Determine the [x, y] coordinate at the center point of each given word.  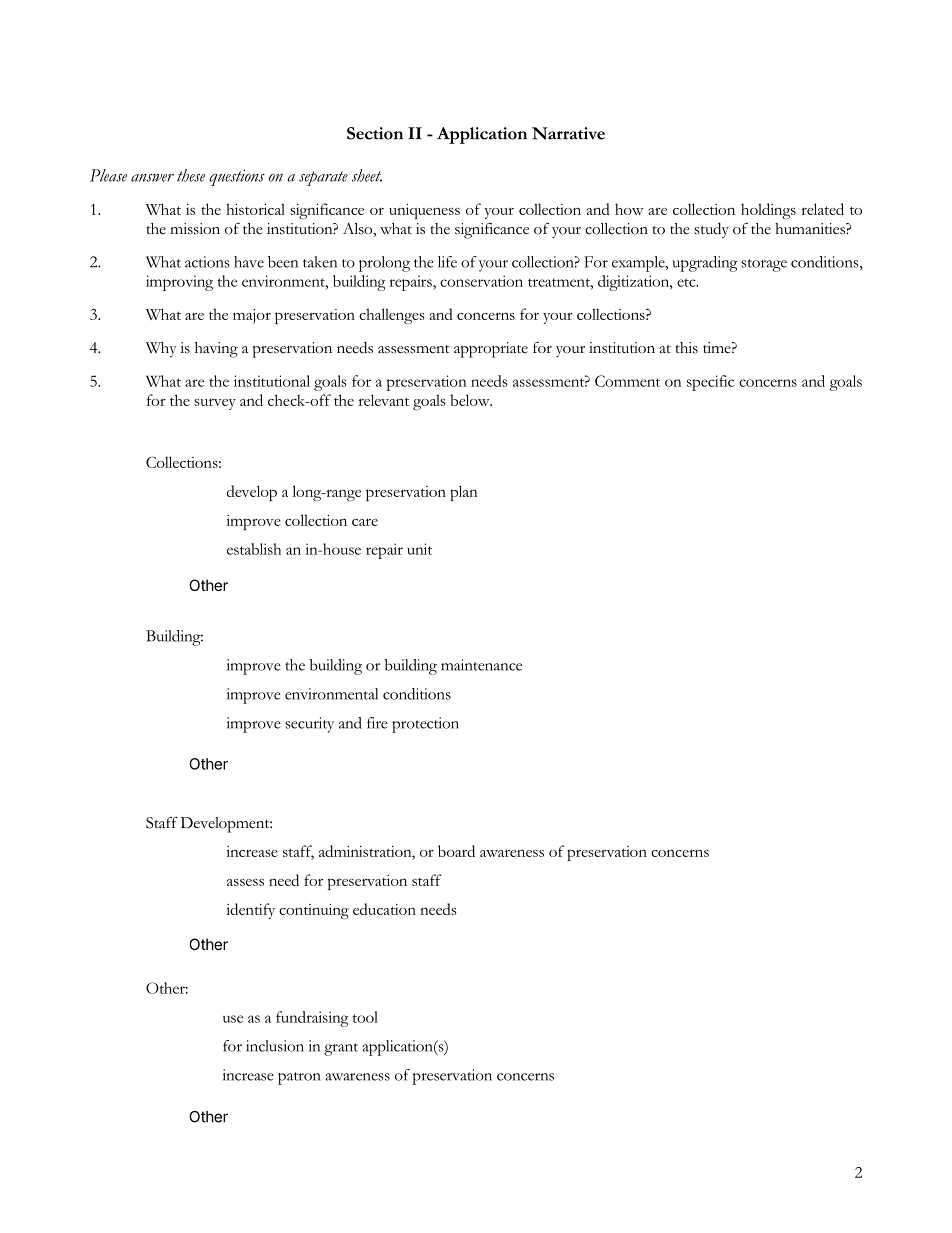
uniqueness [424, 211]
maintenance [481, 665]
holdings [768, 211]
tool [365, 1017]
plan [464, 493]
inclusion [275, 1046]
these [191, 175]
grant [341, 1049]
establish [254, 549]
